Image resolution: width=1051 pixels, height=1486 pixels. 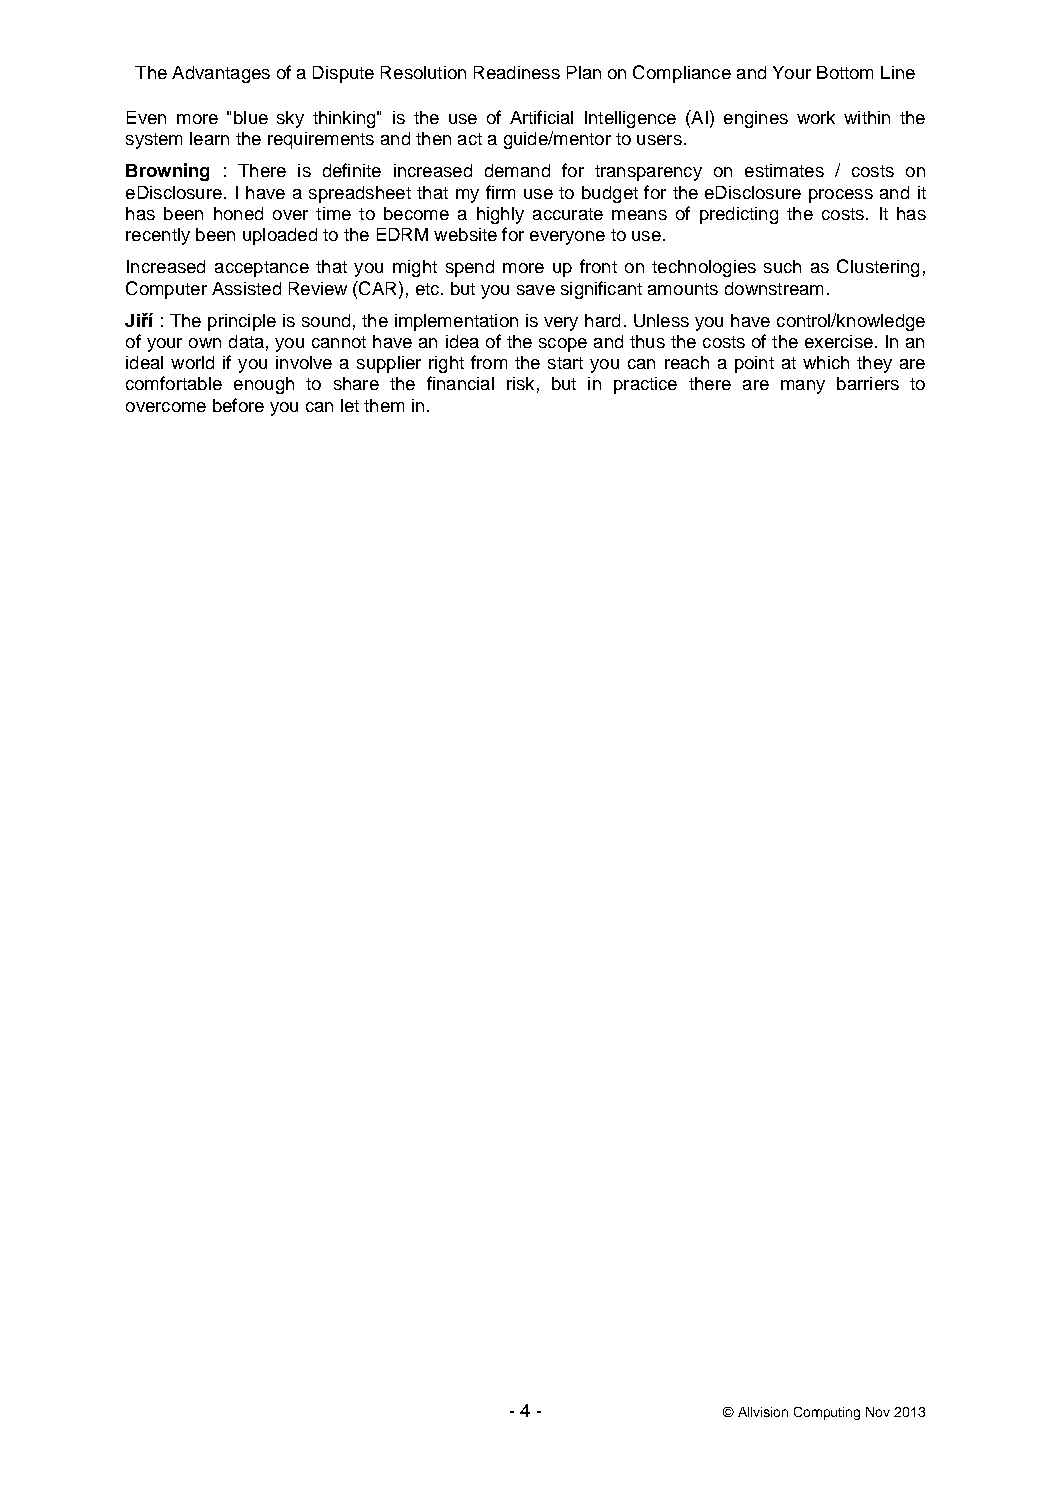 What do you see at coordinates (826, 362) in the screenshot?
I see `which` at bounding box center [826, 362].
